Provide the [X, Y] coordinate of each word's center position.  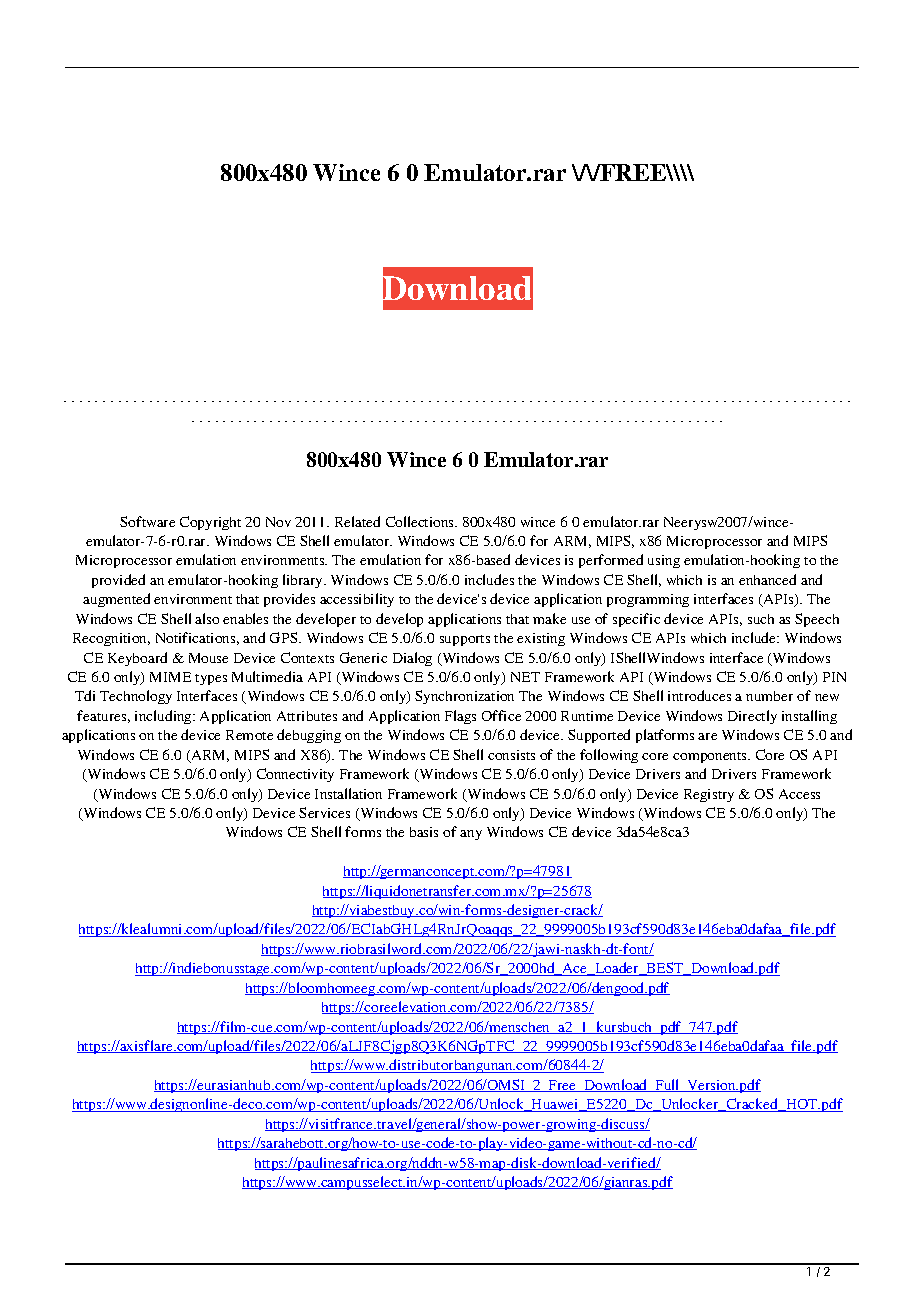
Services [324, 812]
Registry [709, 795]
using [664, 561]
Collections [421, 521]
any [471, 835]
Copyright [210, 523]
